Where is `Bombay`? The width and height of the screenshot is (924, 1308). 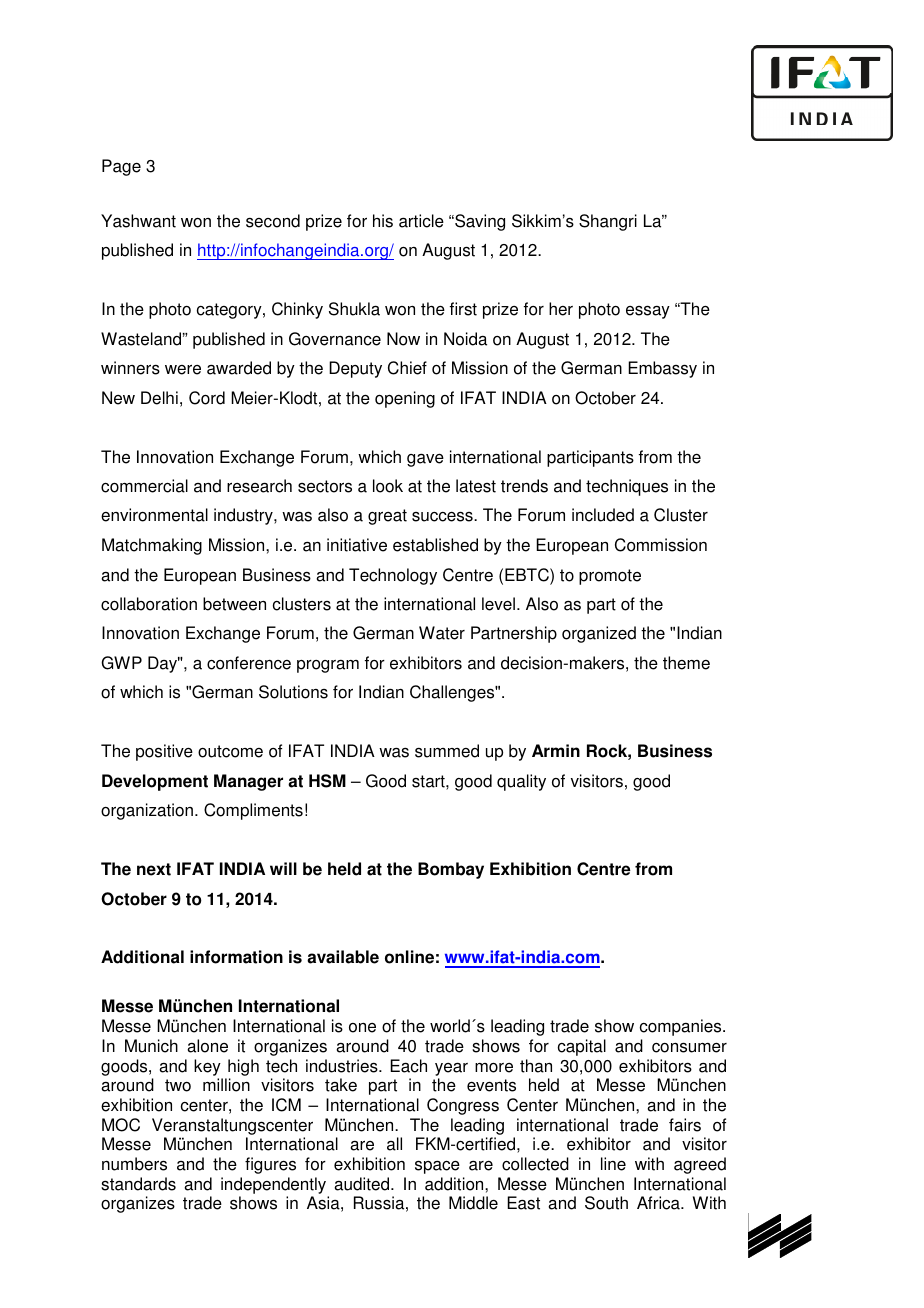 Bombay is located at coordinates (451, 870).
